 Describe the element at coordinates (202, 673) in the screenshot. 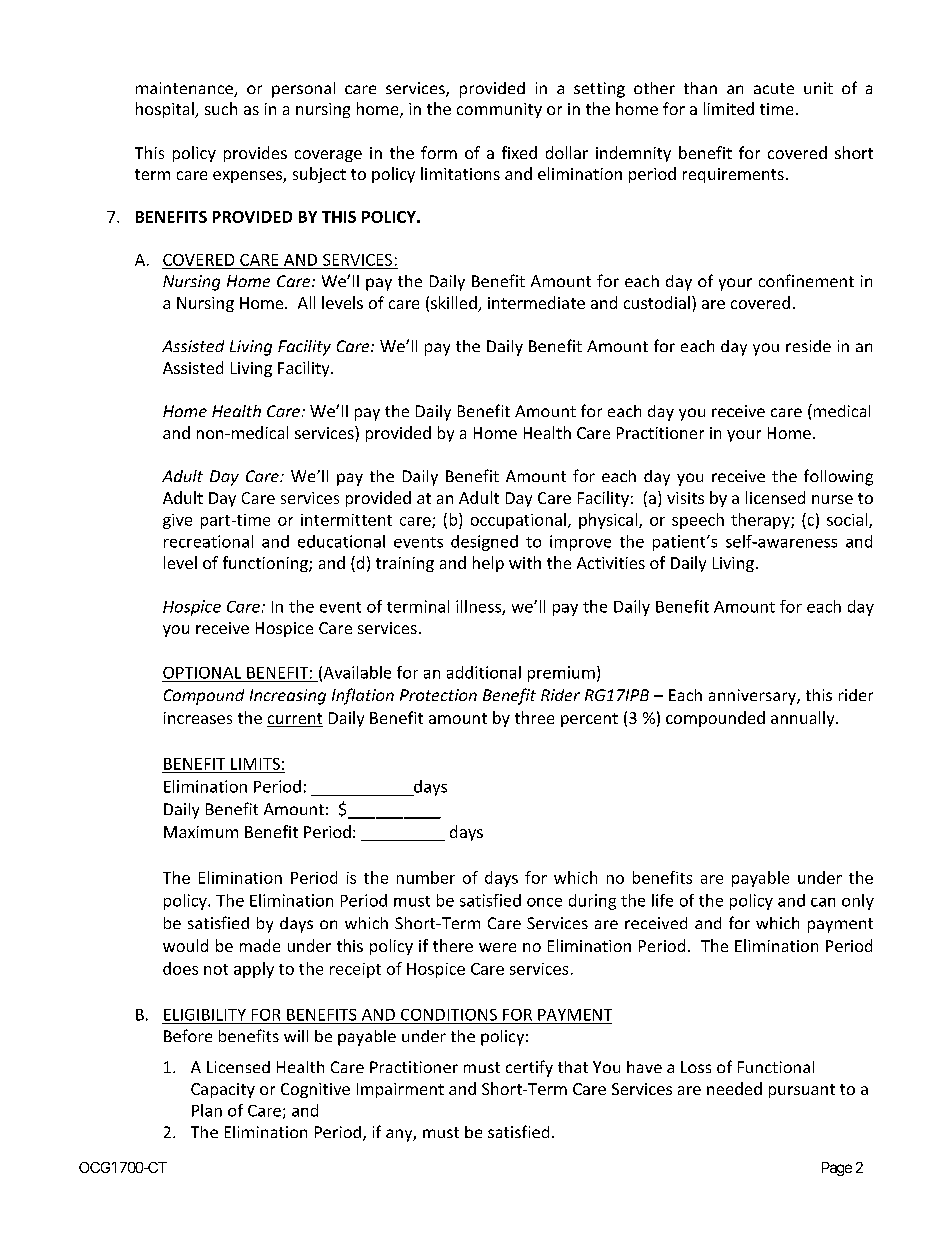

I see `OPTIONAL` at that location.
